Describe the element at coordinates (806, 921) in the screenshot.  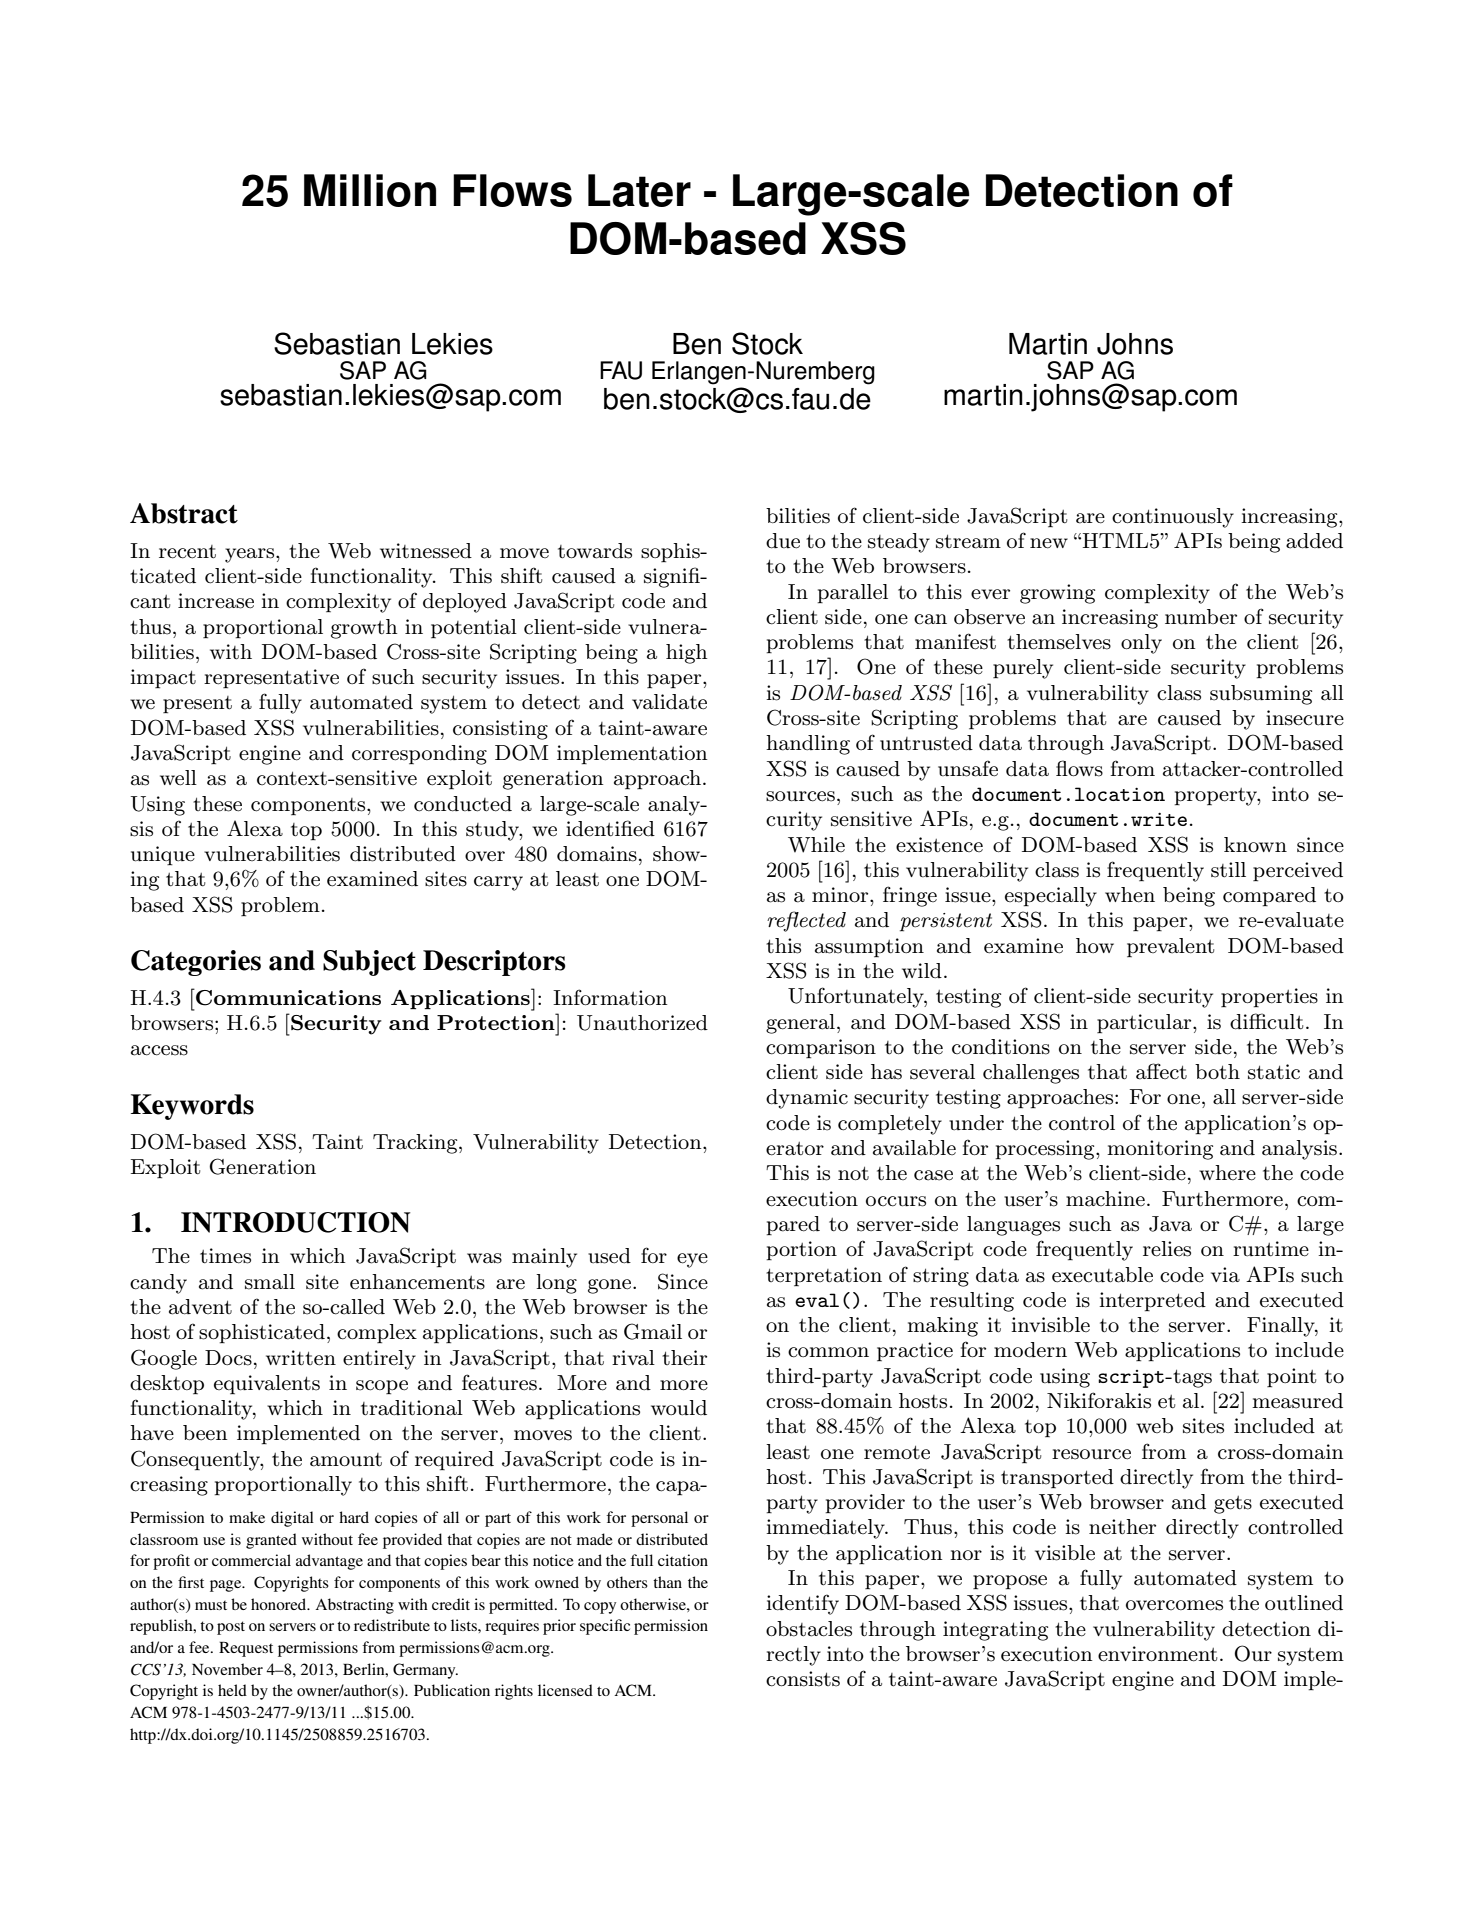
I see `reflected` at that location.
